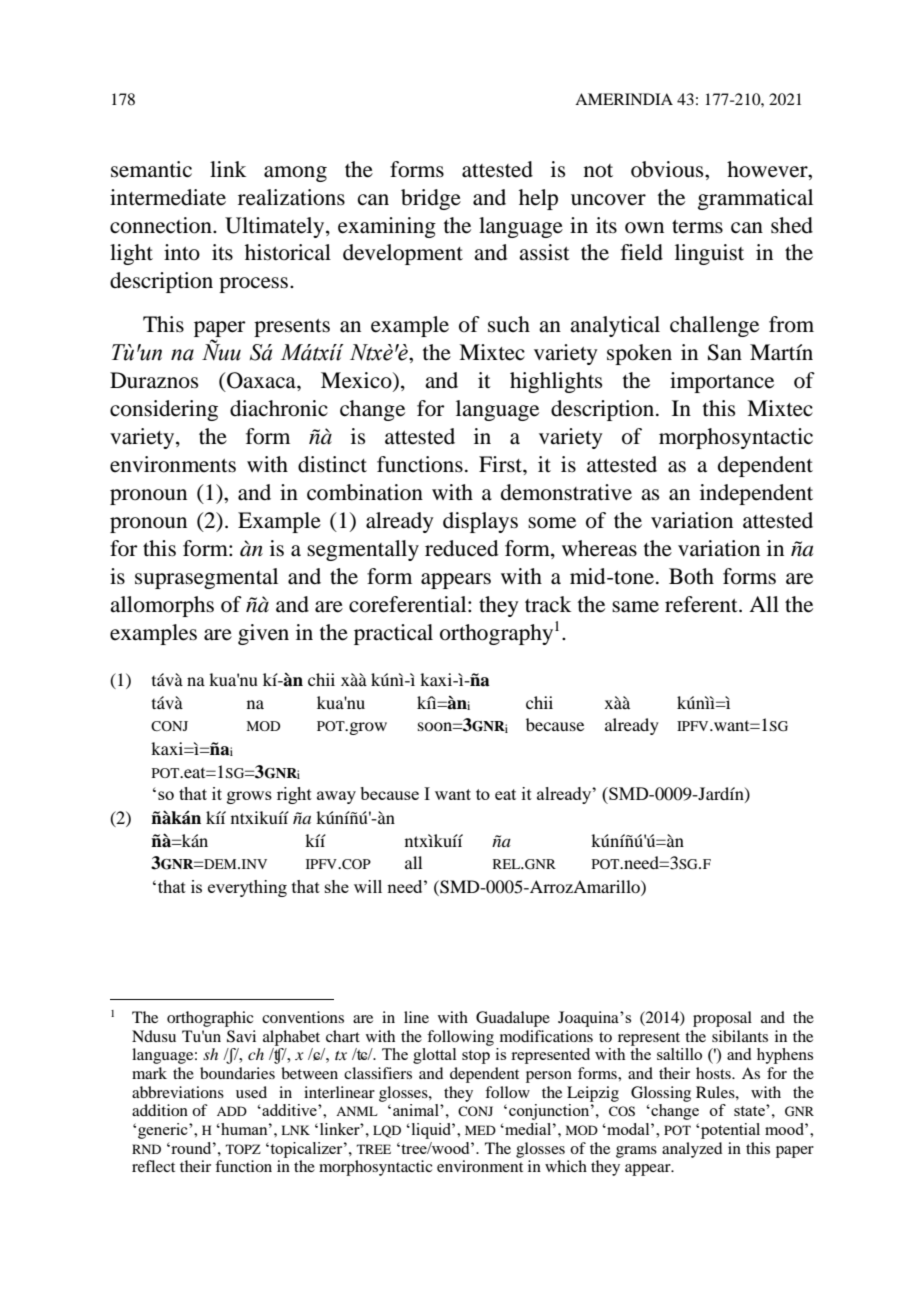 This page has height=1308, width=924. Describe the element at coordinates (393, 634) in the page. I see `practical` at that location.
